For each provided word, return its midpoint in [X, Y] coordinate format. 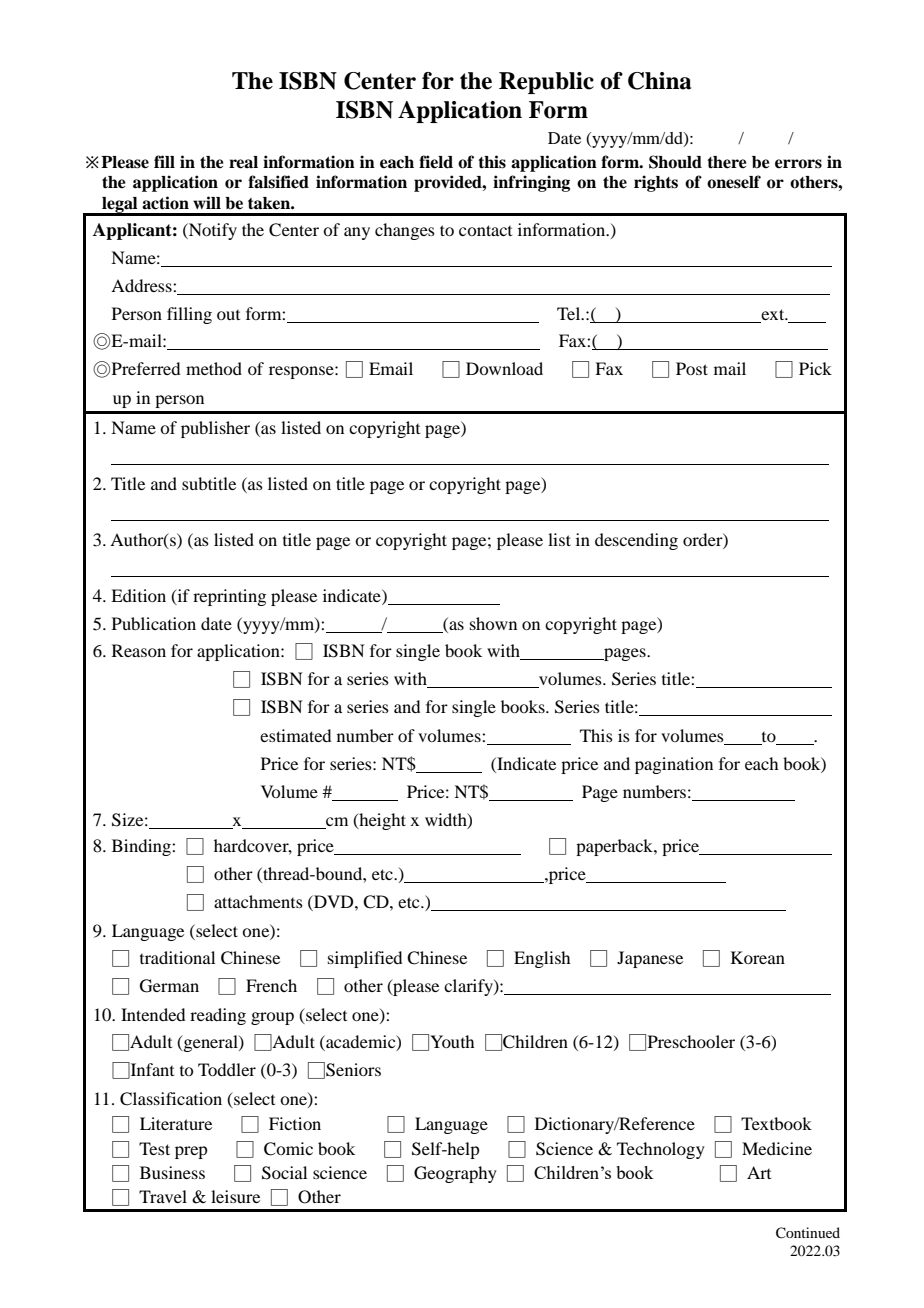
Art [759, 1172]
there [727, 162]
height [381, 821]
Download [504, 368]
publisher [215, 429]
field [436, 162]
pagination [674, 765]
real [243, 162]
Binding [142, 847]
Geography [455, 1174]
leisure [235, 1196]
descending [636, 541]
